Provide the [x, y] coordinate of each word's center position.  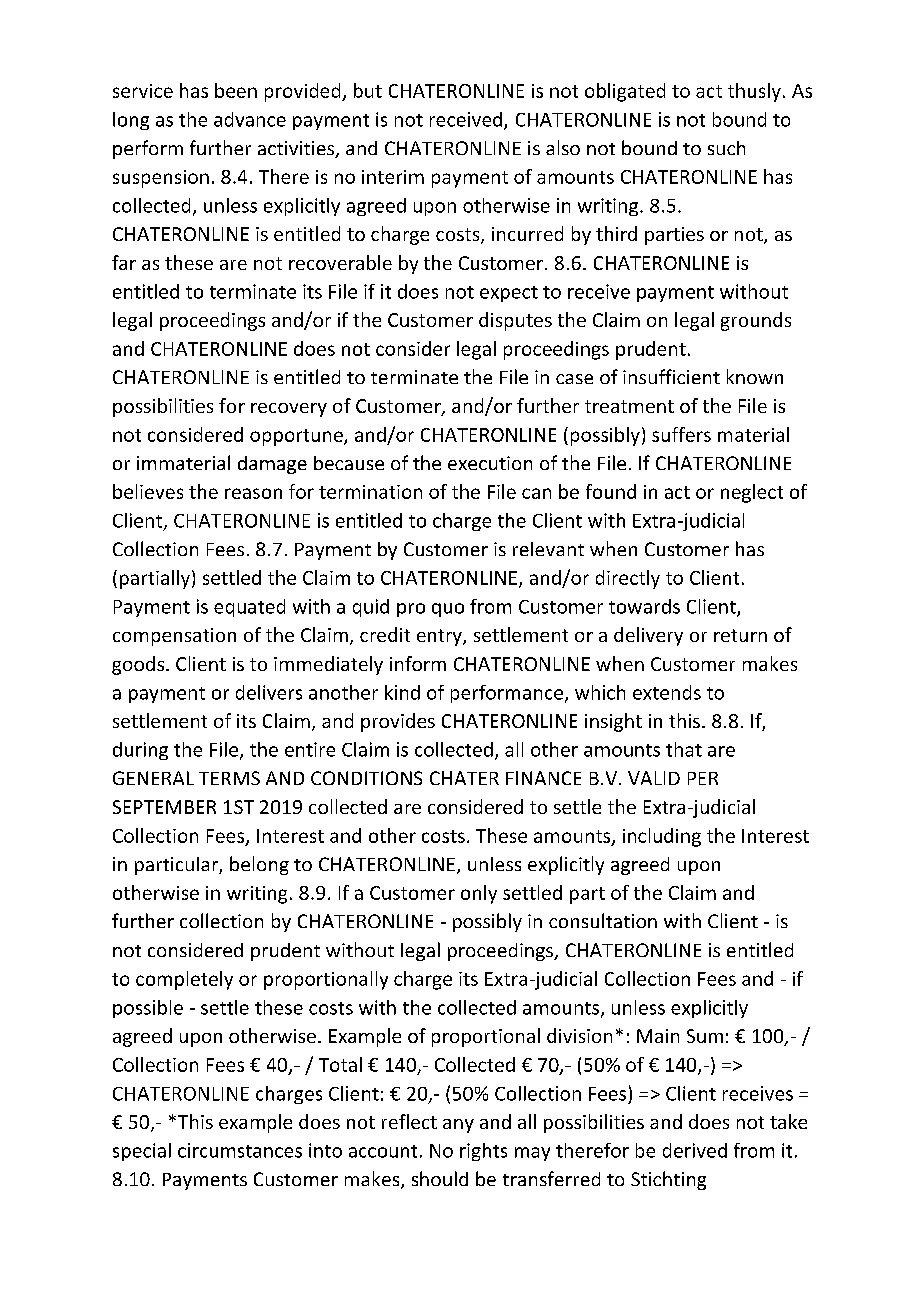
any [458, 1126]
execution [490, 463]
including [662, 837]
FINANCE [543, 778]
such [726, 148]
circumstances [240, 1150]
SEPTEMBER [164, 807]
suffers [681, 434]
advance [250, 119]
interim [393, 177]
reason [253, 493]
